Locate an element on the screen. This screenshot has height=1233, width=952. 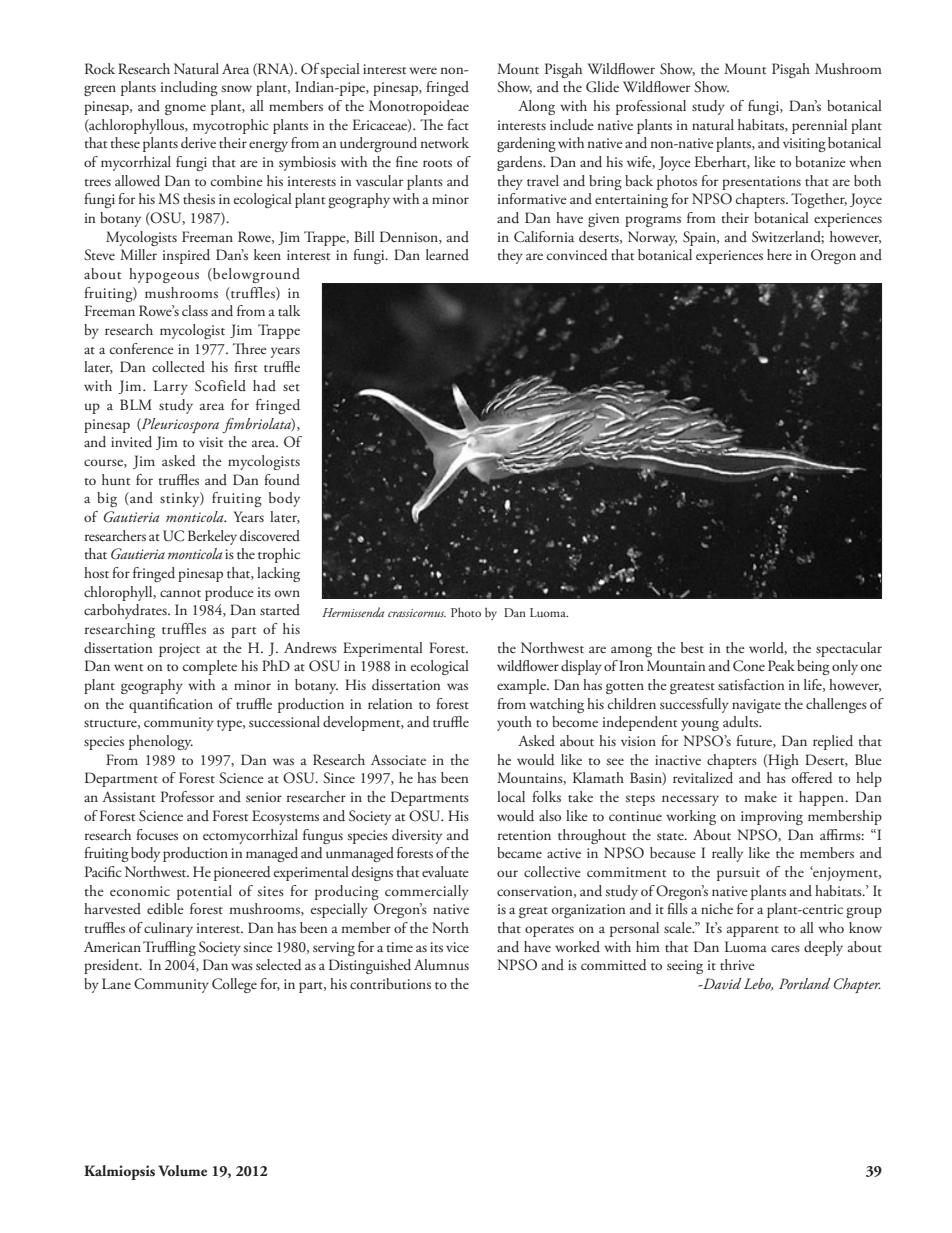
cannot is located at coordinates (180, 593).
